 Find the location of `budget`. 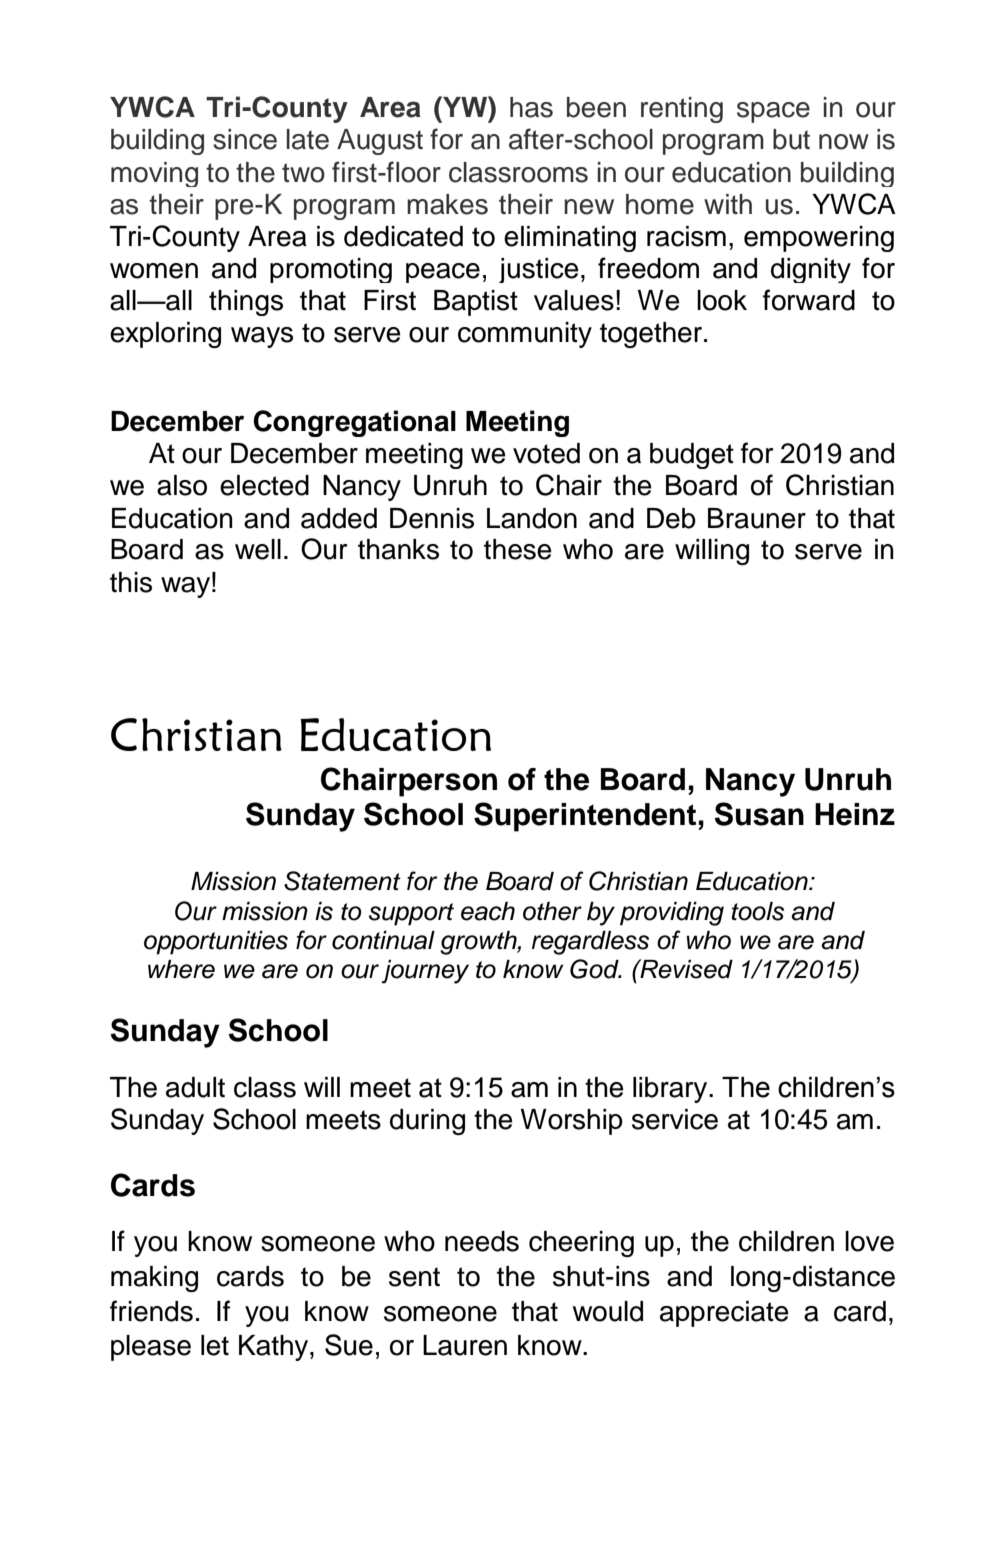

budget is located at coordinates (692, 456).
